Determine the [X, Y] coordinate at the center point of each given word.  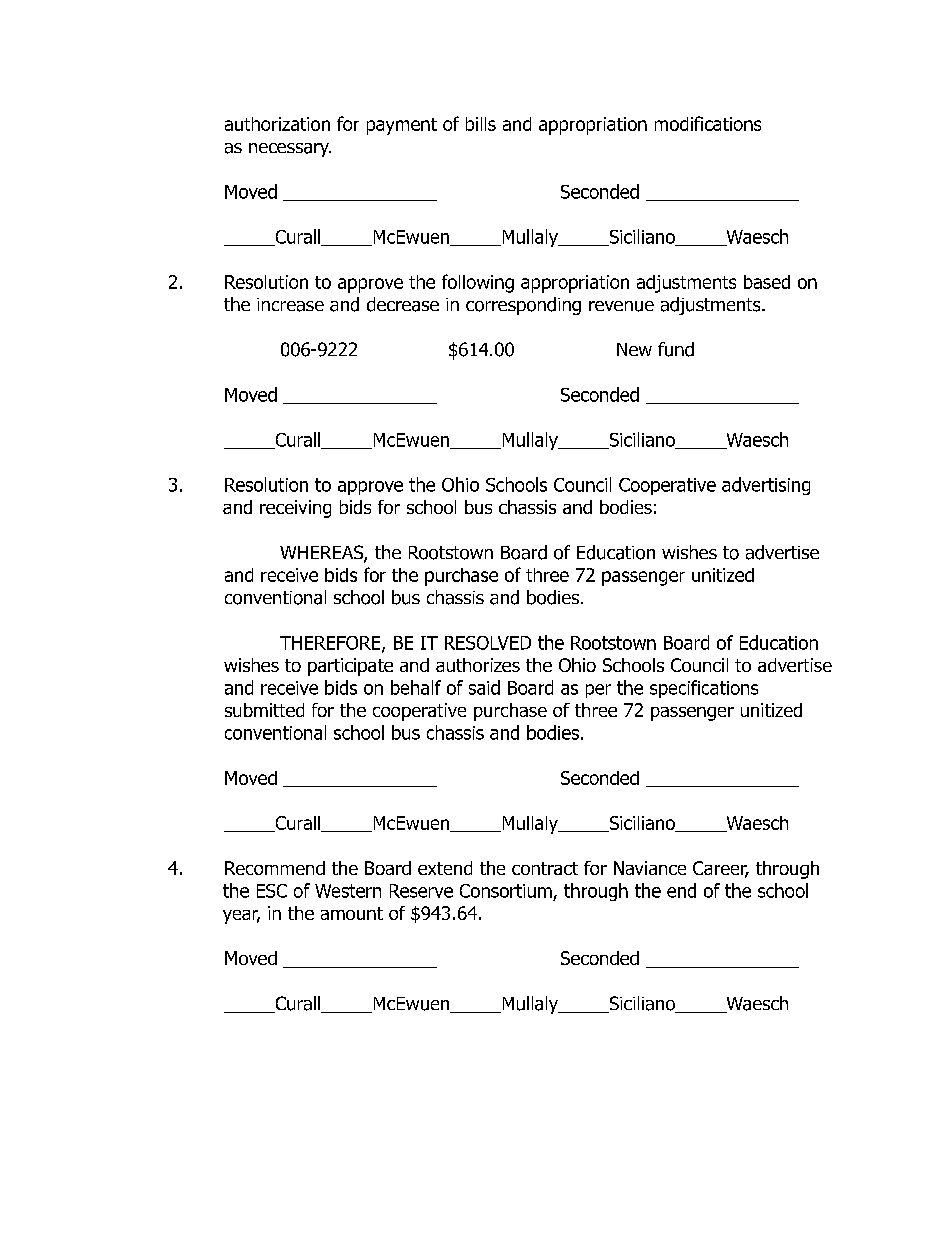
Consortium [506, 891]
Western [348, 891]
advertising [766, 486]
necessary [290, 150]
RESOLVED [488, 643]
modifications [708, 123]
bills [481, 124]
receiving [295, 509]
